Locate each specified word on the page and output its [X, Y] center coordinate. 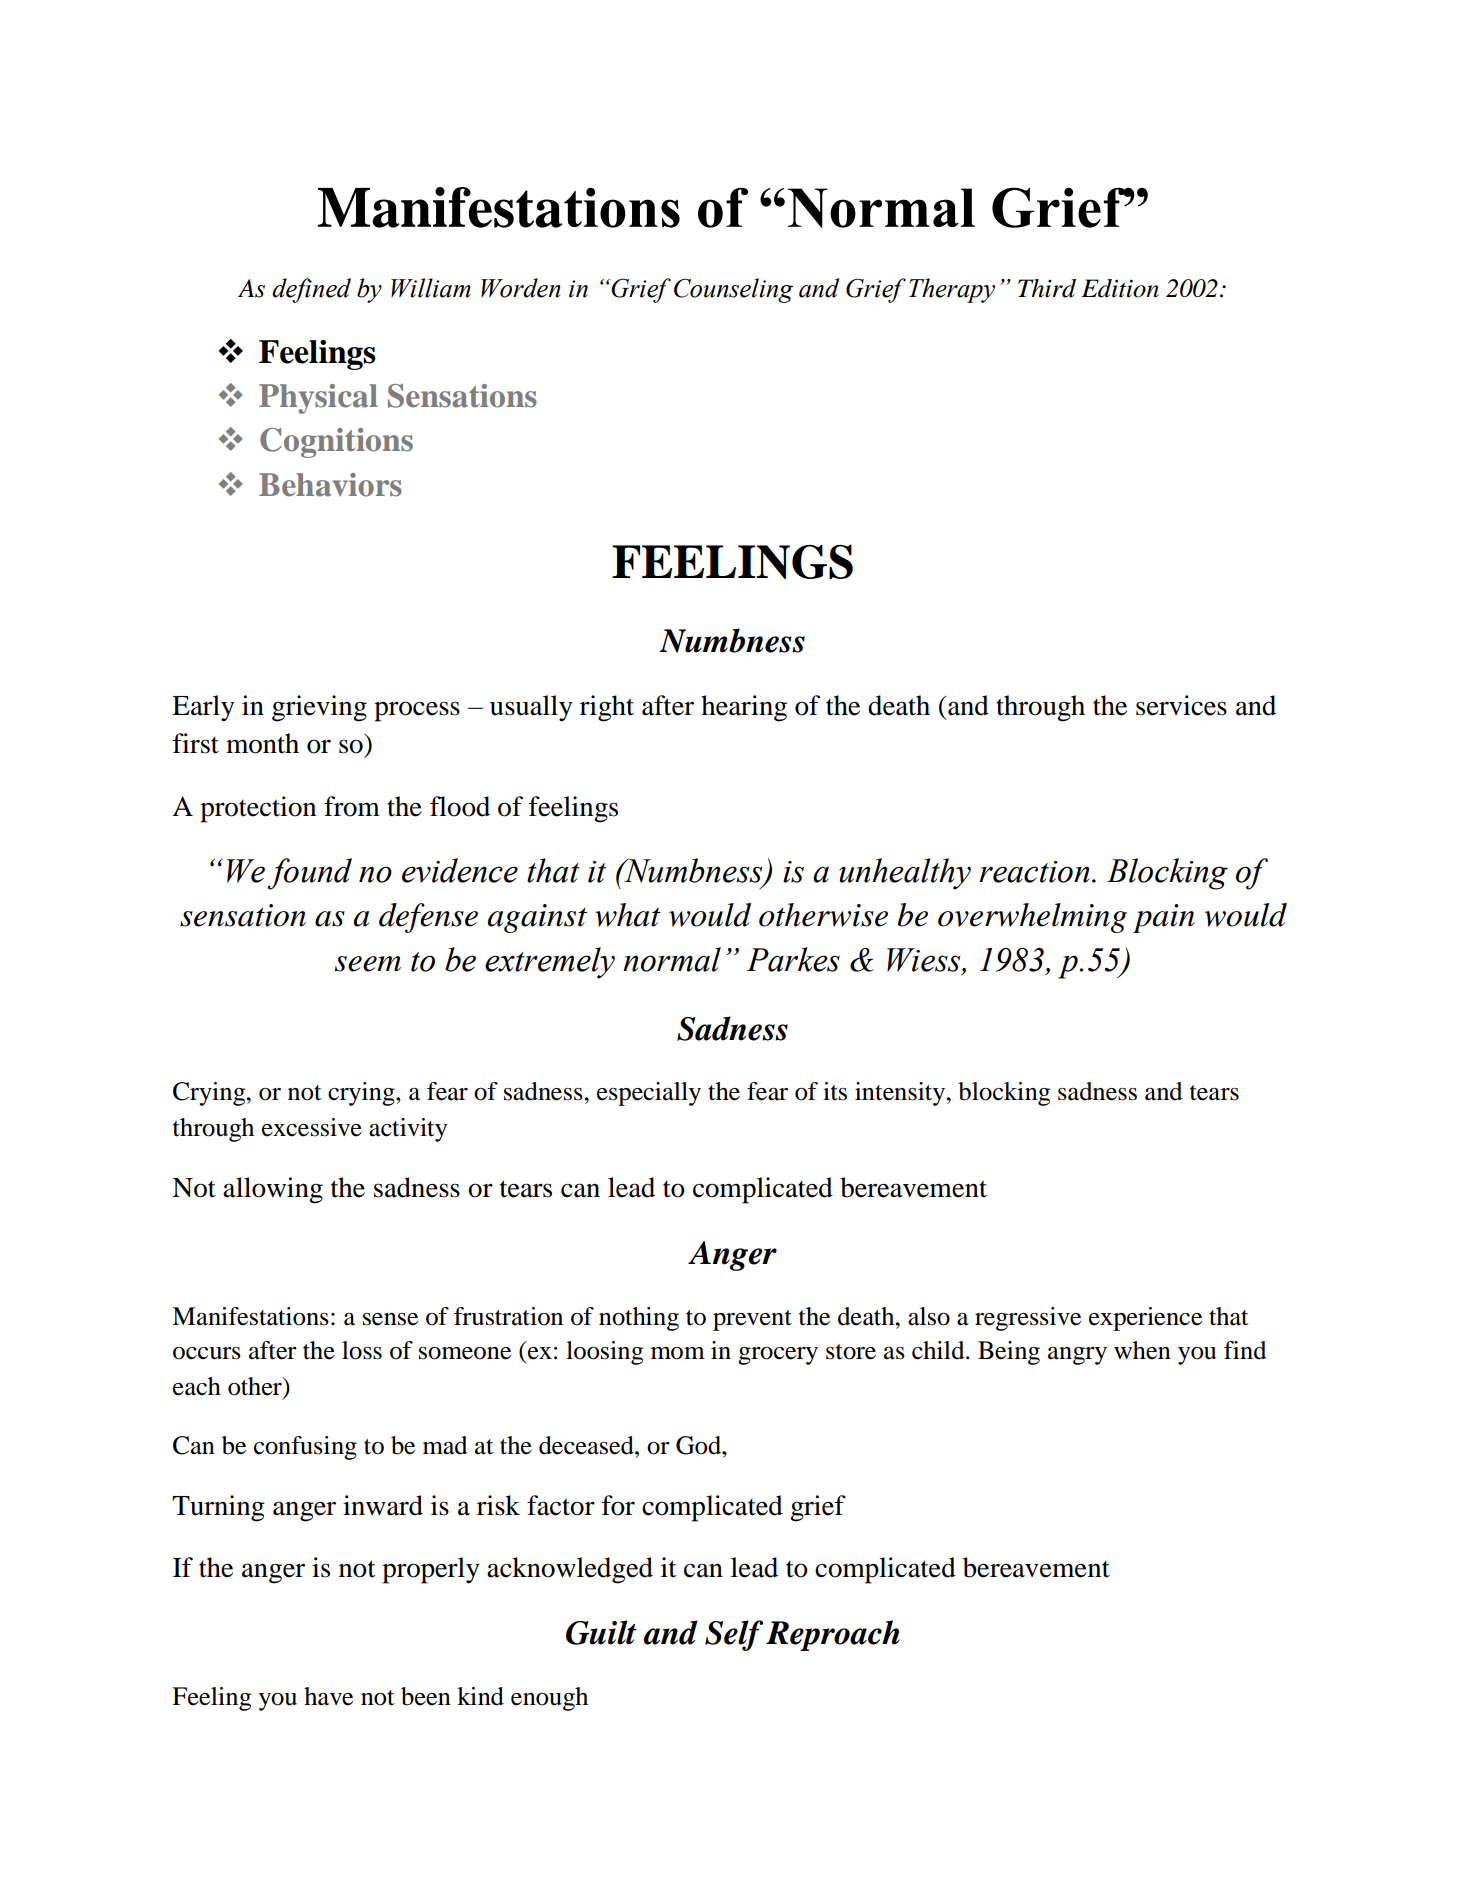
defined [311, 290]
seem [368, 964]
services [1181, 705]
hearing [744, 708]
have [328, 1696]
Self [734, 1635]
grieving [319, 708]
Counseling [733, 290]
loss [362, 1350]
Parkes [793, 959]
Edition [1120, 288]
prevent [752, 1320]
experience [1145, 1319]
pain [1164, 918]
